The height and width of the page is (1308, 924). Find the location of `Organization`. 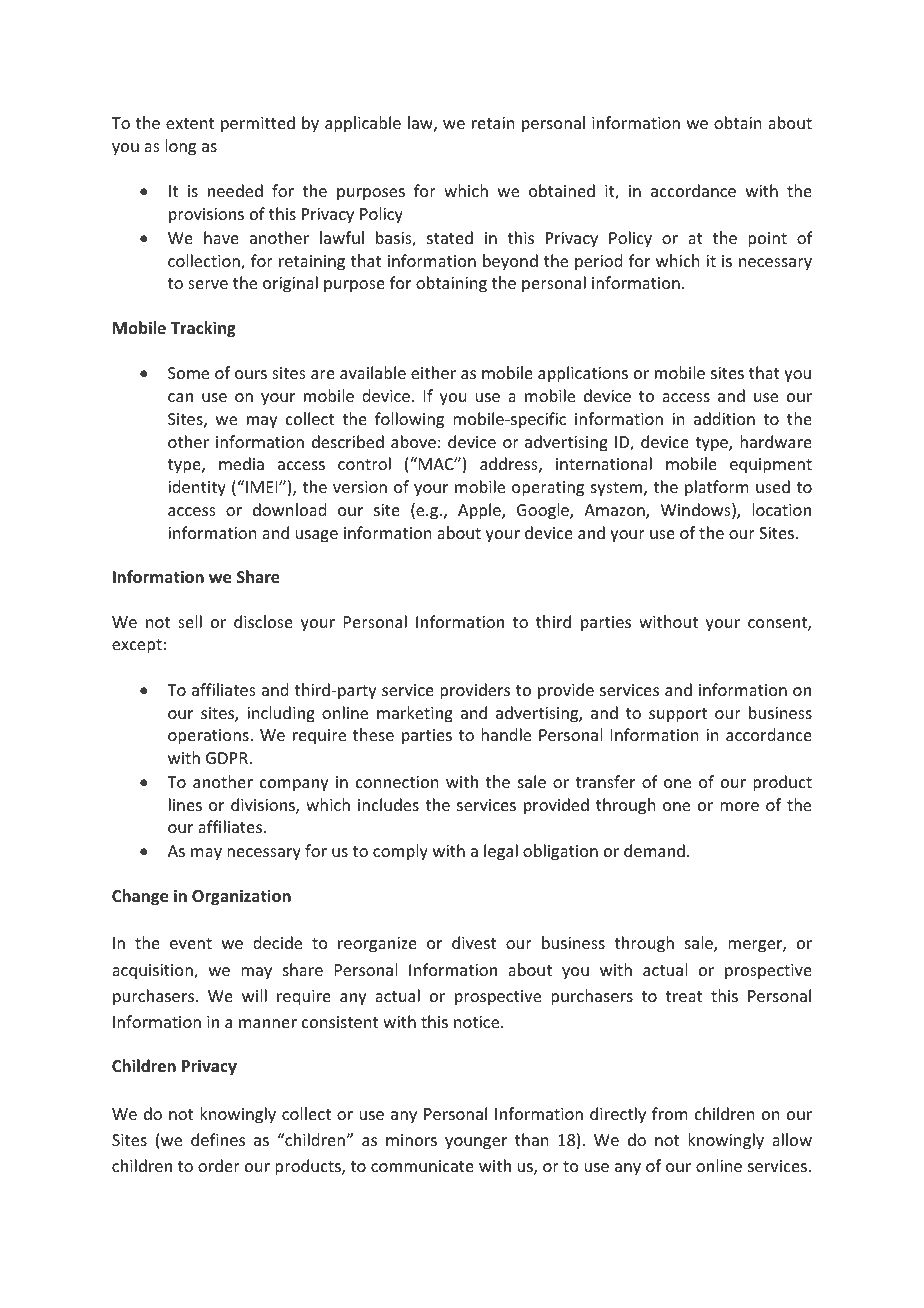

Organization is located at coordinates (241, 897).
